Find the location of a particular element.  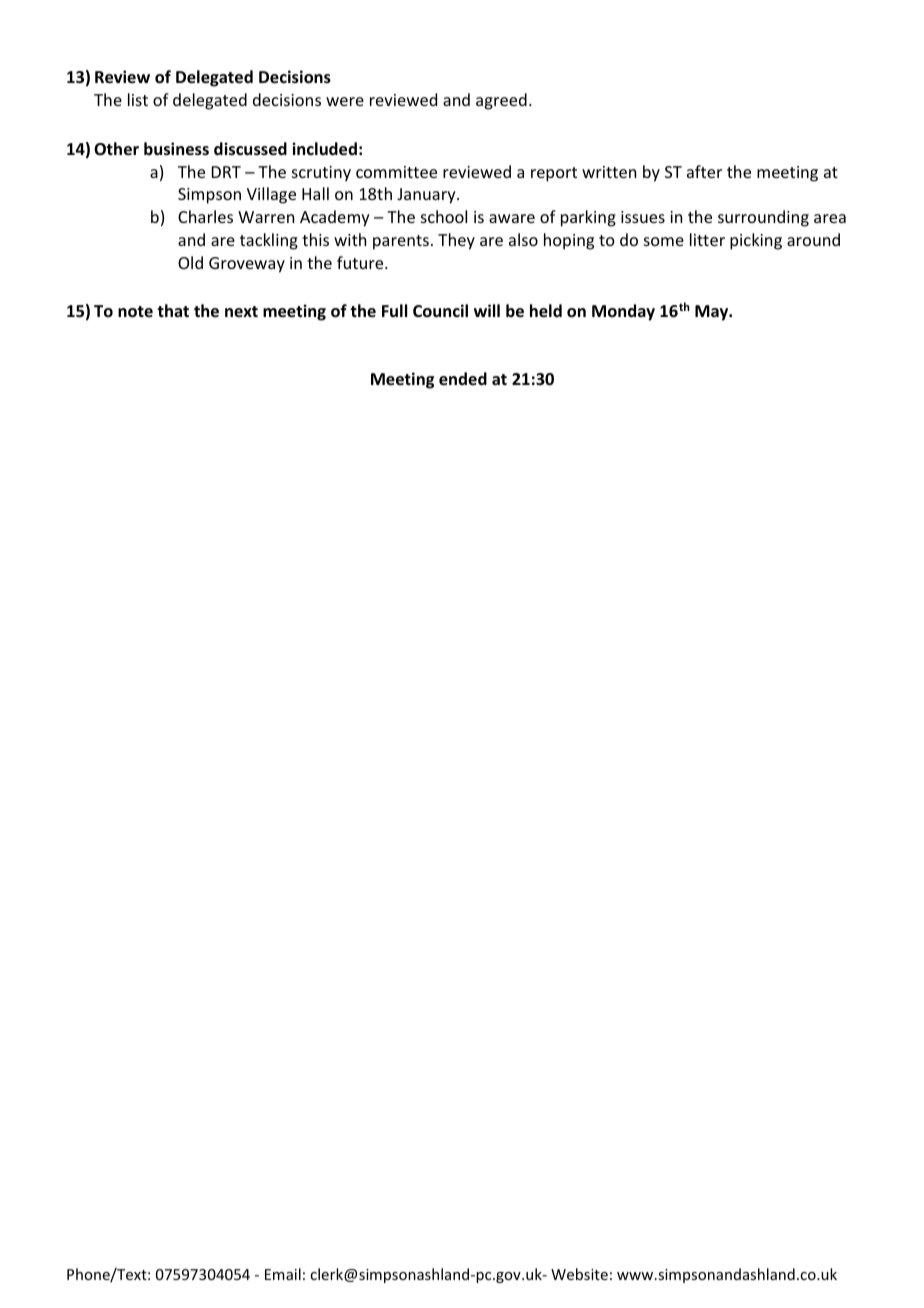

agreed is located at coordinates (501, 101).
